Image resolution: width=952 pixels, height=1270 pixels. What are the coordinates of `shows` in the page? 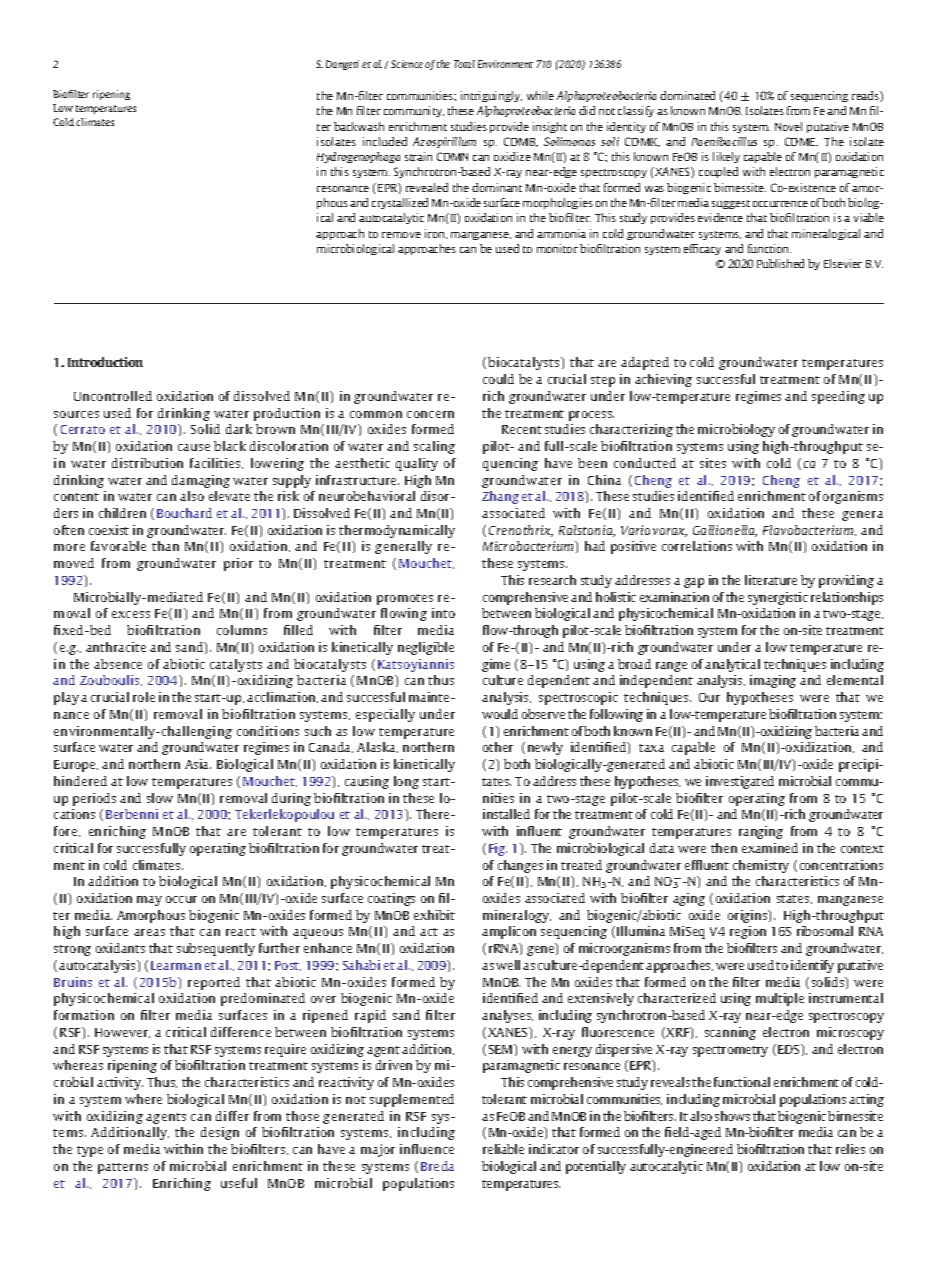 It's located at (732, 1116).
